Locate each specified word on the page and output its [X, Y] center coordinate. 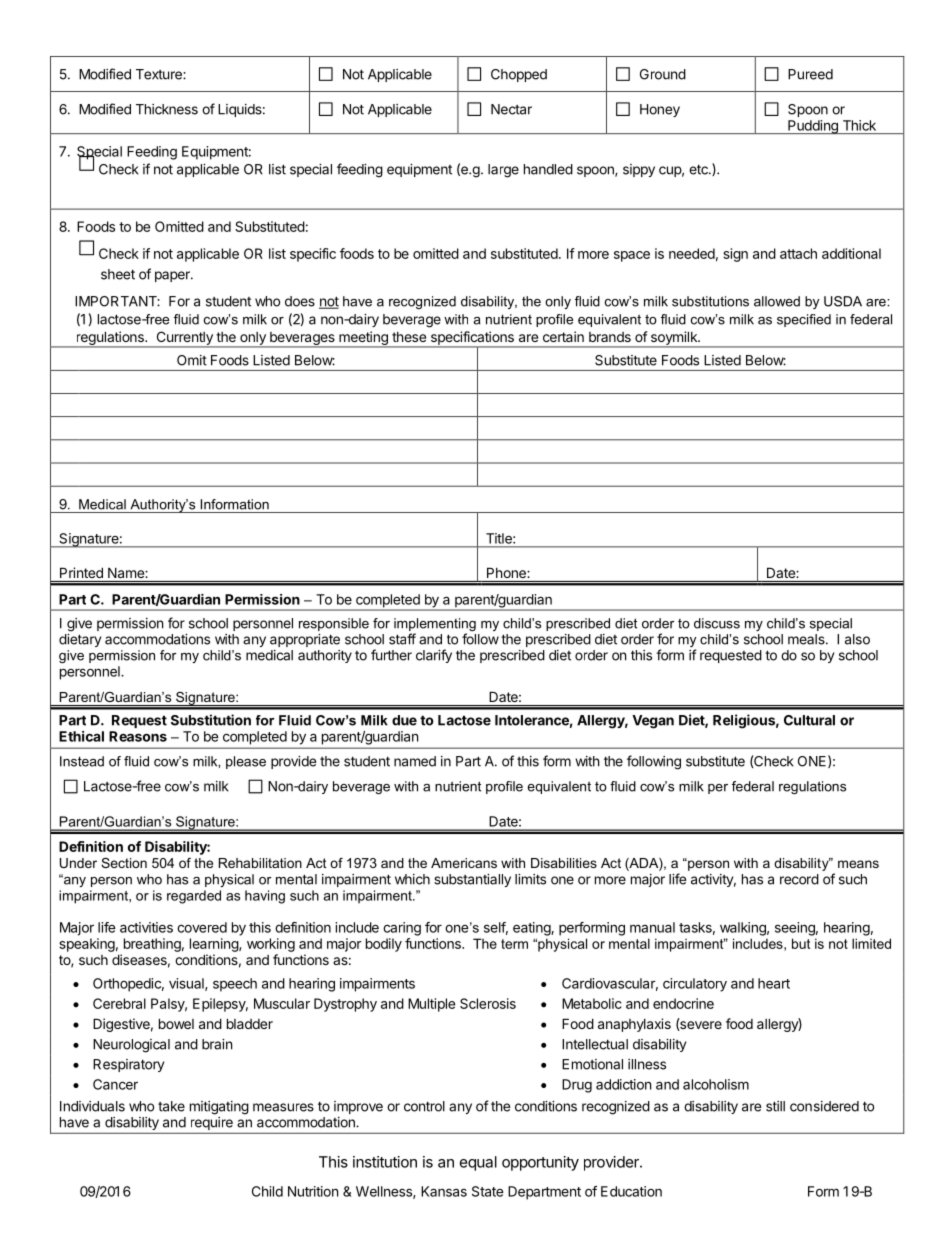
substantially [472, 880]
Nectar [511, 109]
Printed [81, 572]
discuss [717, 623]
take [171, 1106]
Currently [184, 339]
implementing [435, 626]
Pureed [810, 74]
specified [804, 320]
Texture [160, 74]
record [799, 879]
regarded [194, 897]
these [409, 337]
